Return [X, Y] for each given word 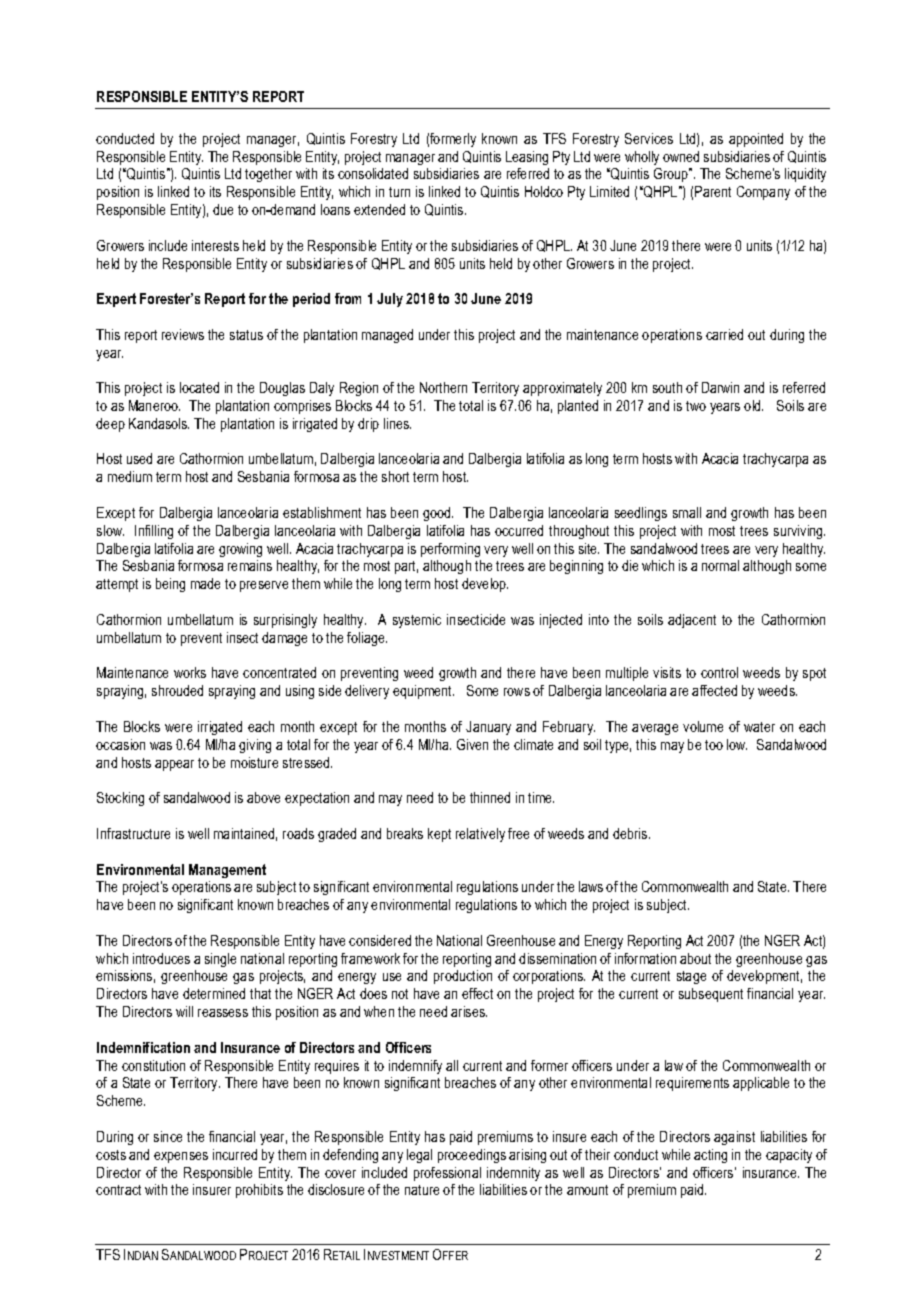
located [199, 387]
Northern [443, 387]
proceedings [472, 1156]
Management [227, 871]
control [719, 672]
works [190, 672]
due [223, 209]
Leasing [527, 158]
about [695, 958]
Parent [713, 191]
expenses [181, 1157]
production [463, 977]
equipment [423, 692]
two [696, 406]
